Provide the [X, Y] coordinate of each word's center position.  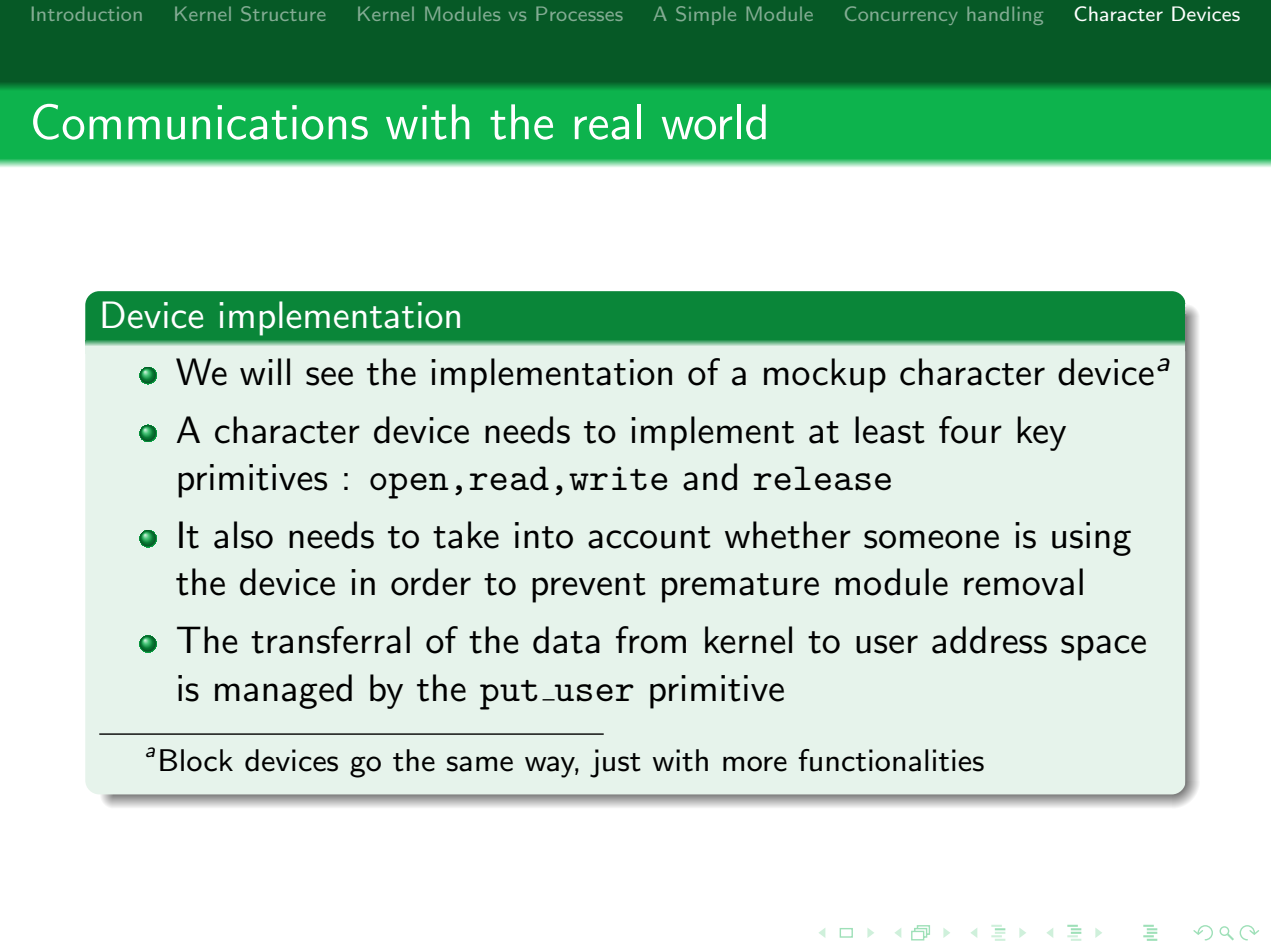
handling [1005, 15]
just [615, 763]
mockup [825, 375]
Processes [579, 13]
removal [1023, 582]
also [243, 535]
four [970, 430]
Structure [283, 13]
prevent [589, 588]
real [608, 122]
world [714, 122]
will [265, 371]
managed [283, 691]
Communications [200, 122]
